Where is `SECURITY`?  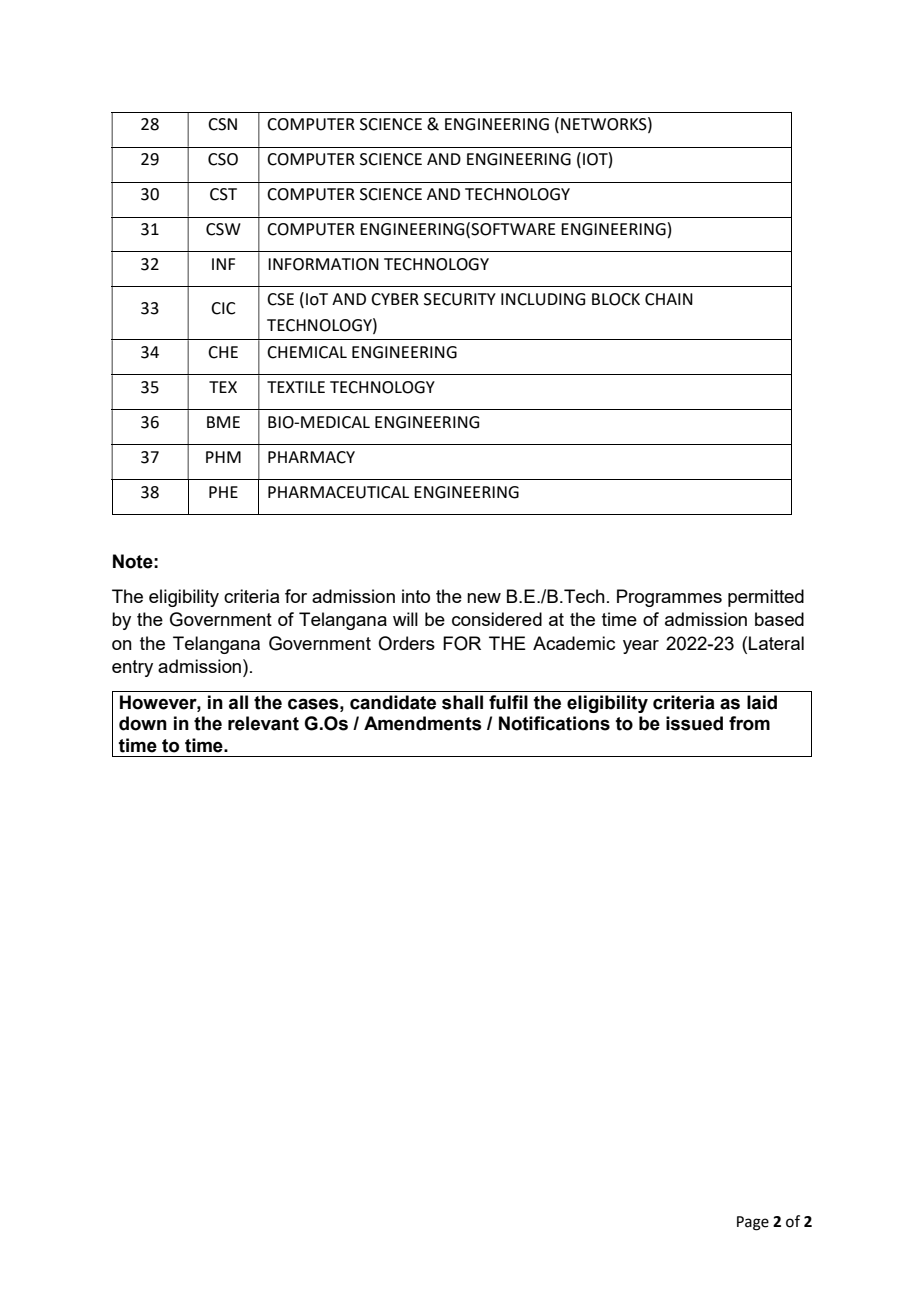 SECURITY is located at coordinates (460, 299).
